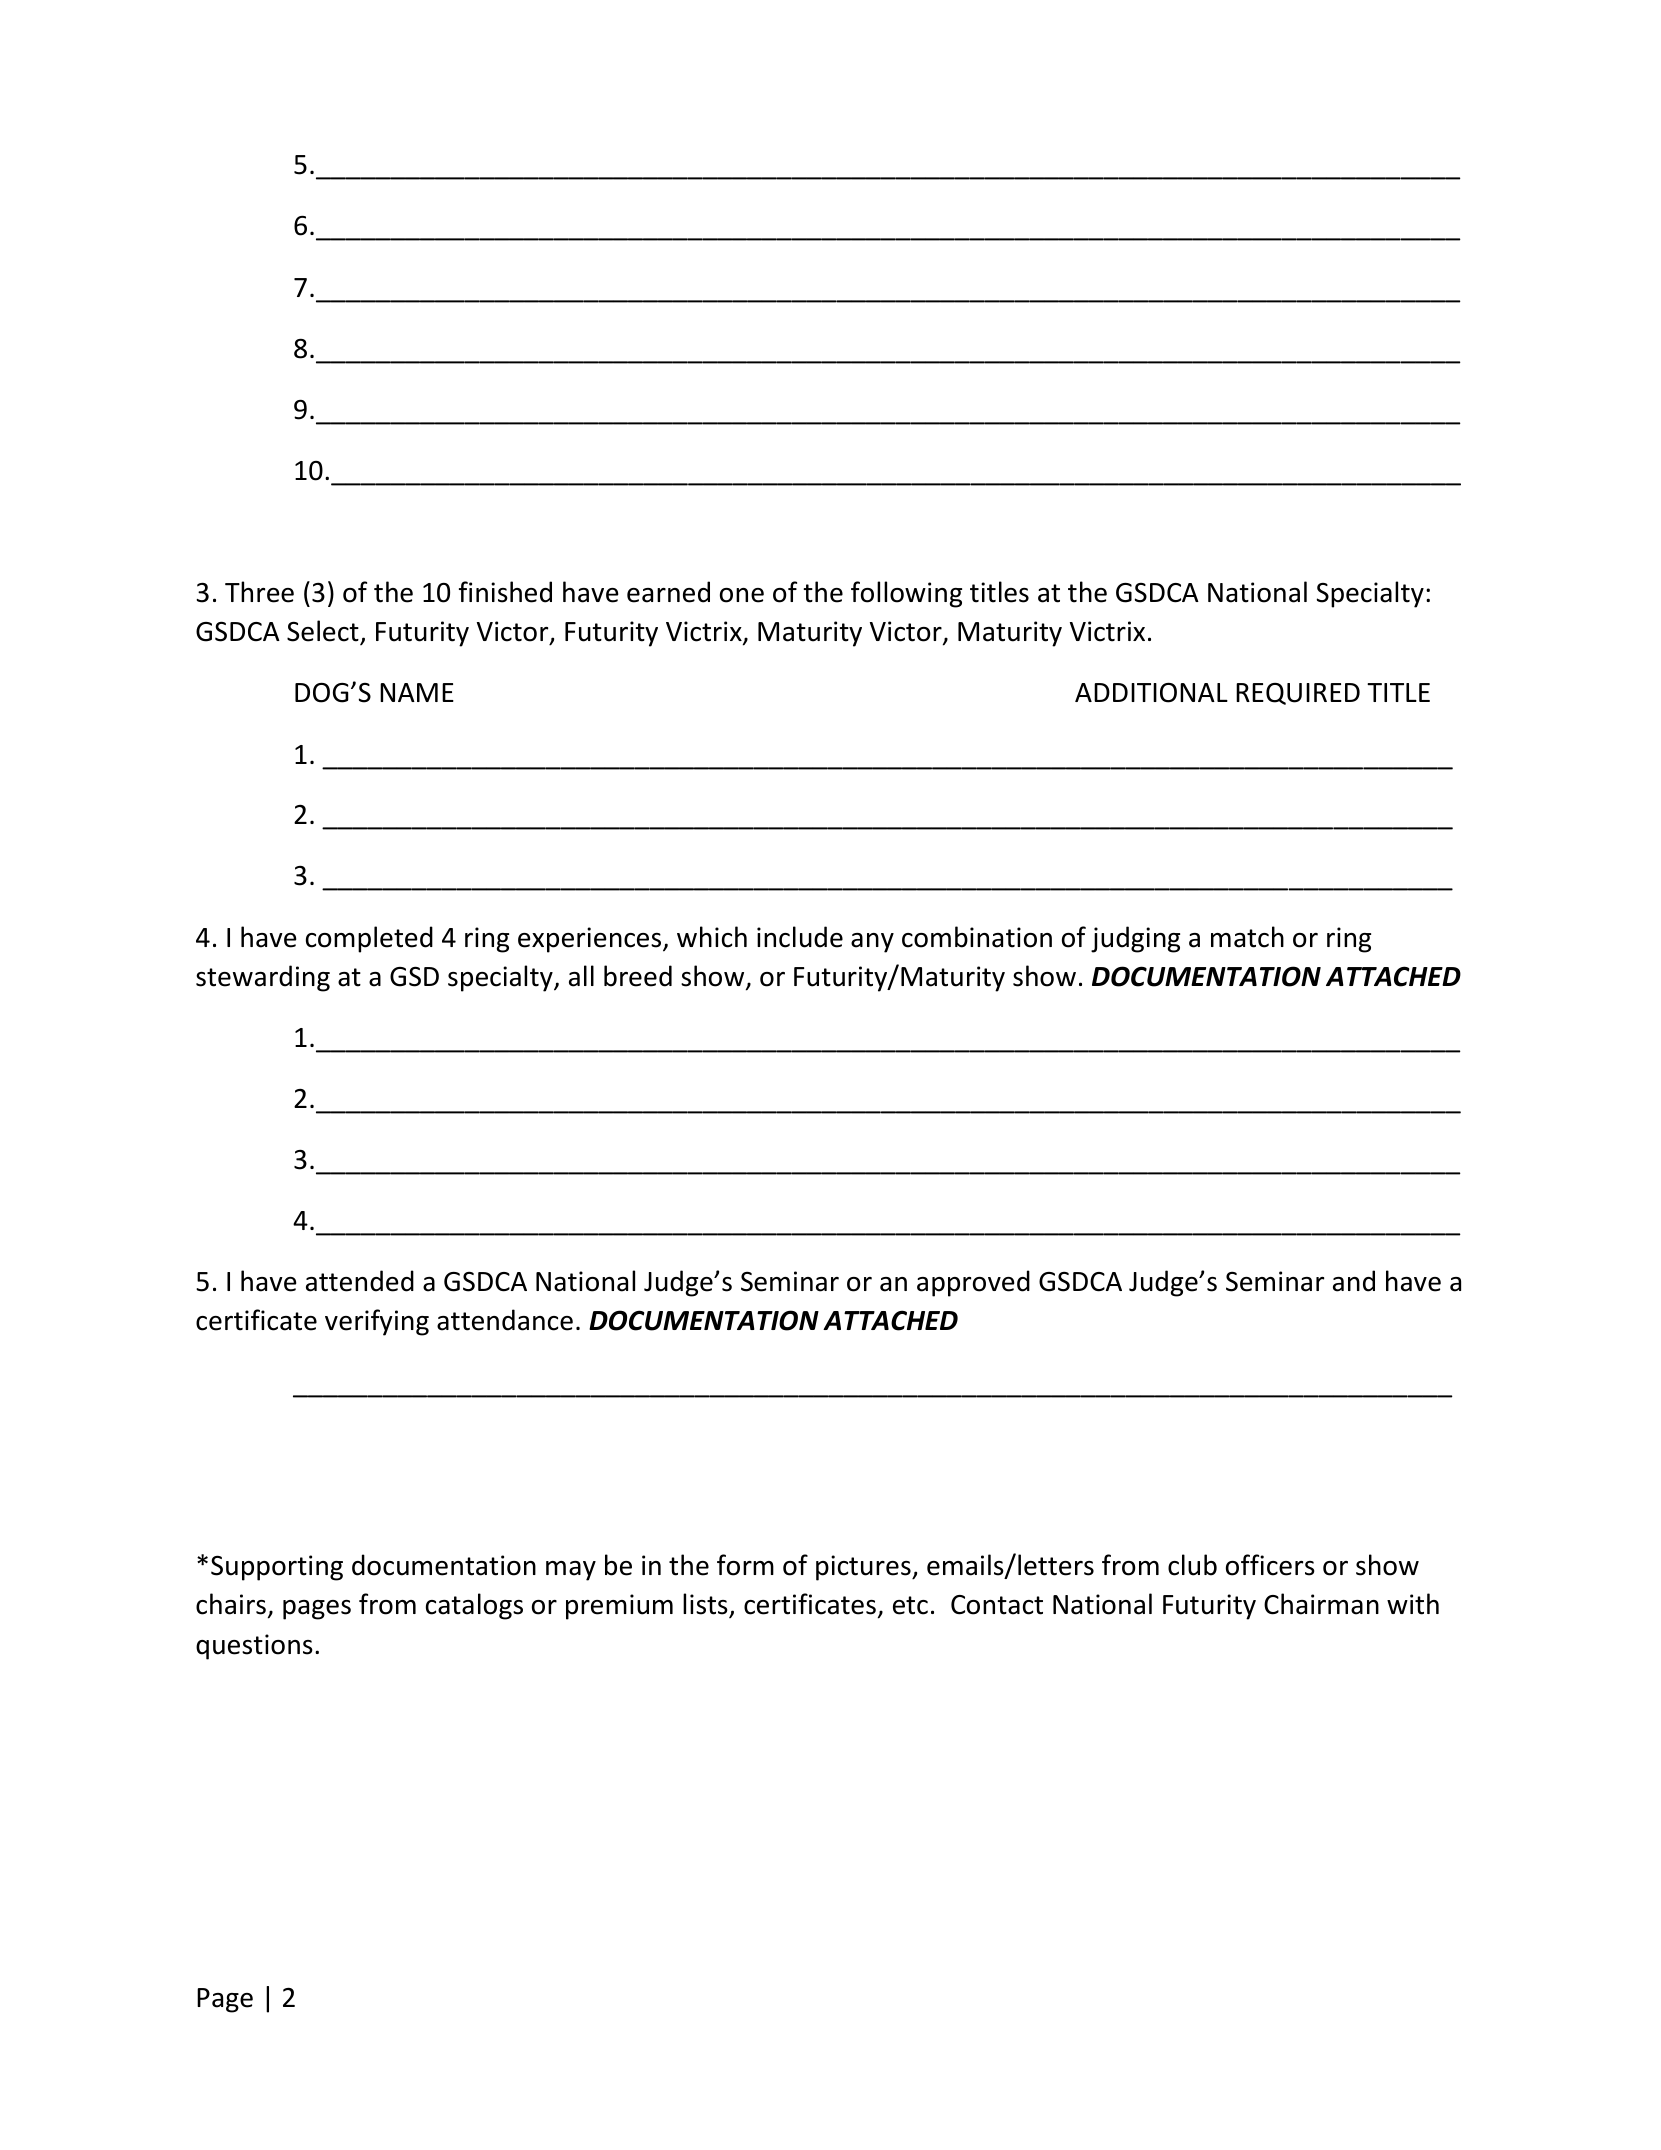 The width and height of the image is (1661, 2150). What do you see at coordinates (800, 937) in the image?
I see `include` at bounding box center [800, 937].
